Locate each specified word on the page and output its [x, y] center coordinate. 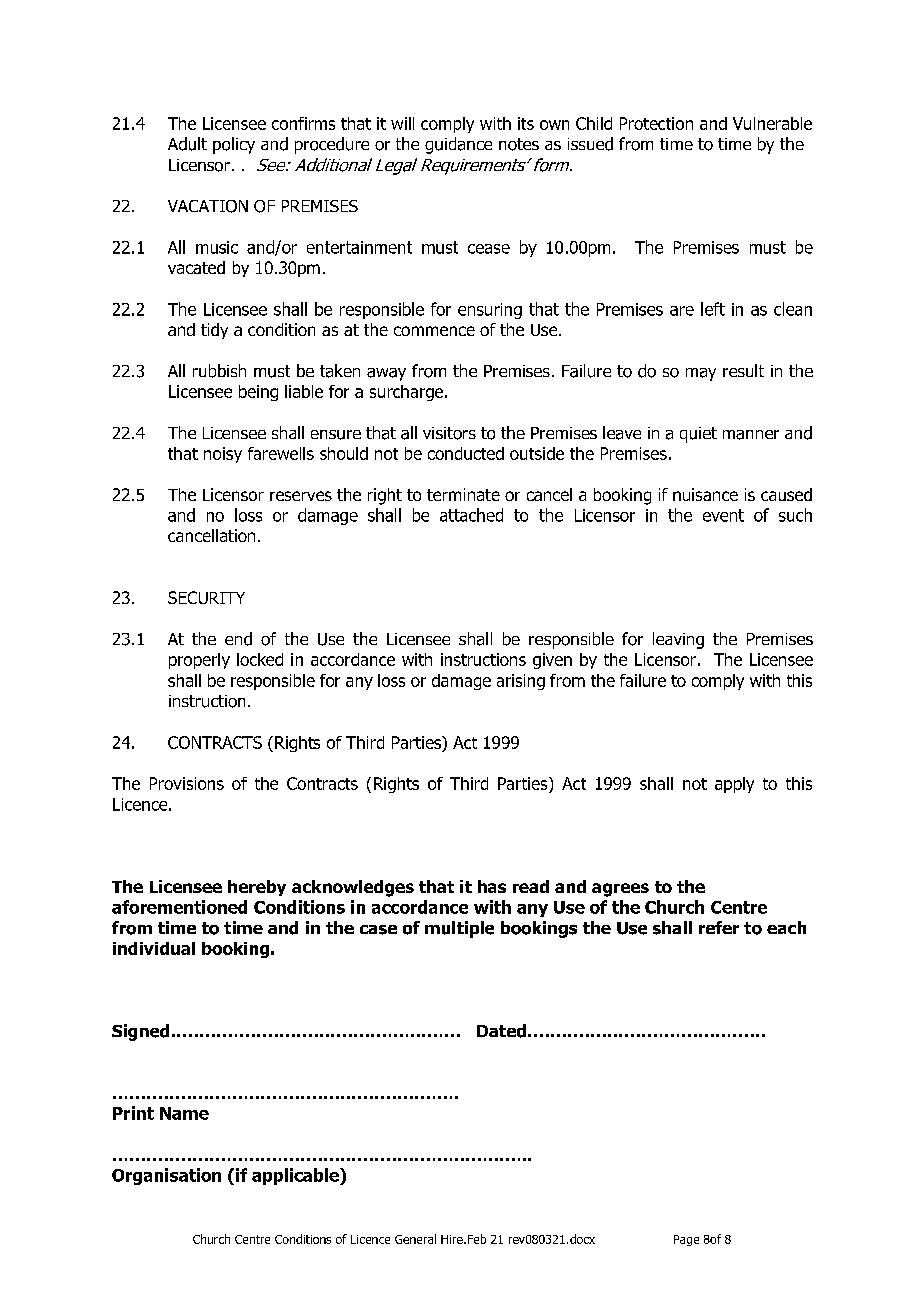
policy [234, 145]
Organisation [166, 1176]
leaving [678, 640]
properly [199, 661]
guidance [458, 145]
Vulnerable [772, 123]
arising [521, 682]
